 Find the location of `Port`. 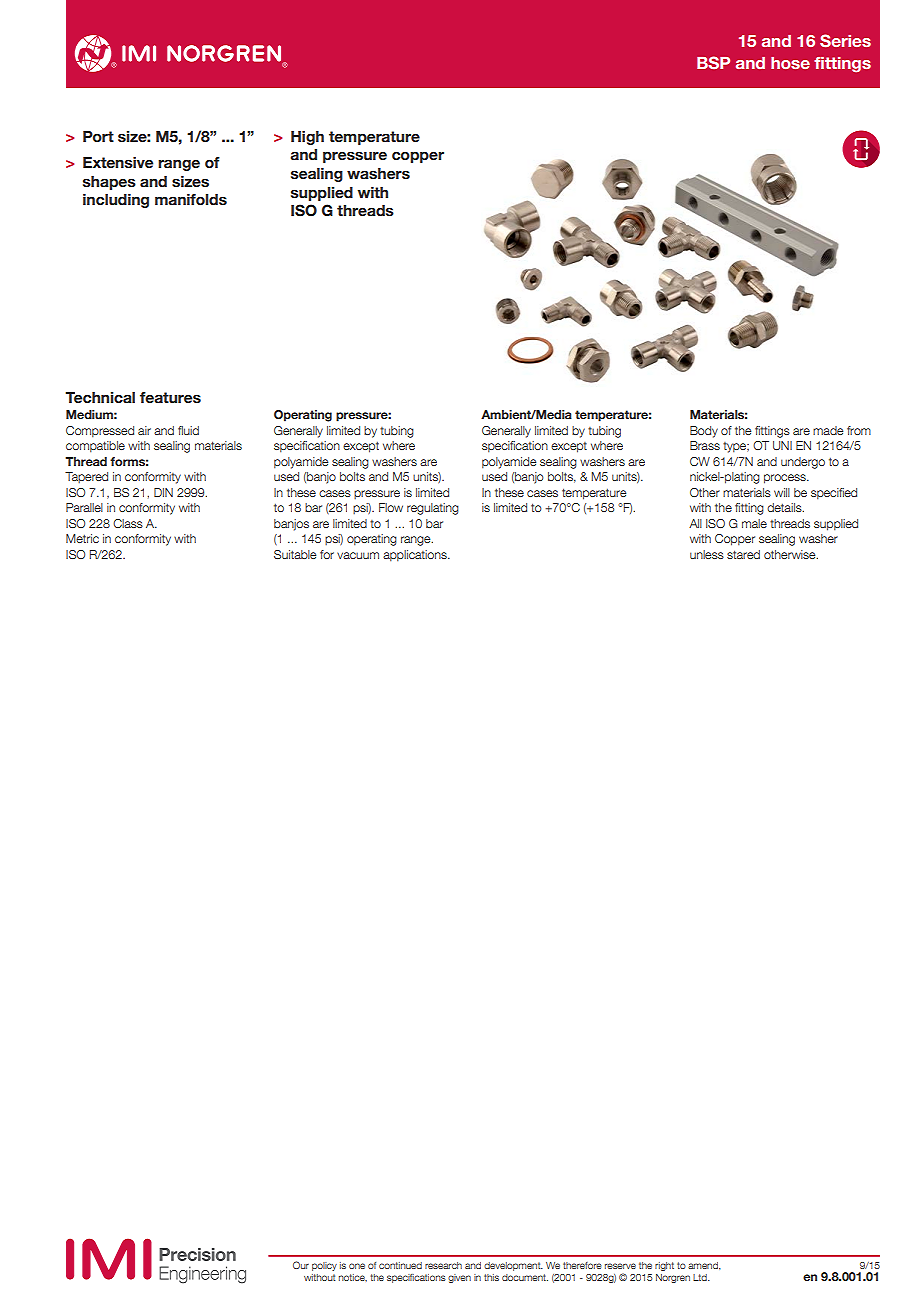

Port is located at coordinates (98, 136).
